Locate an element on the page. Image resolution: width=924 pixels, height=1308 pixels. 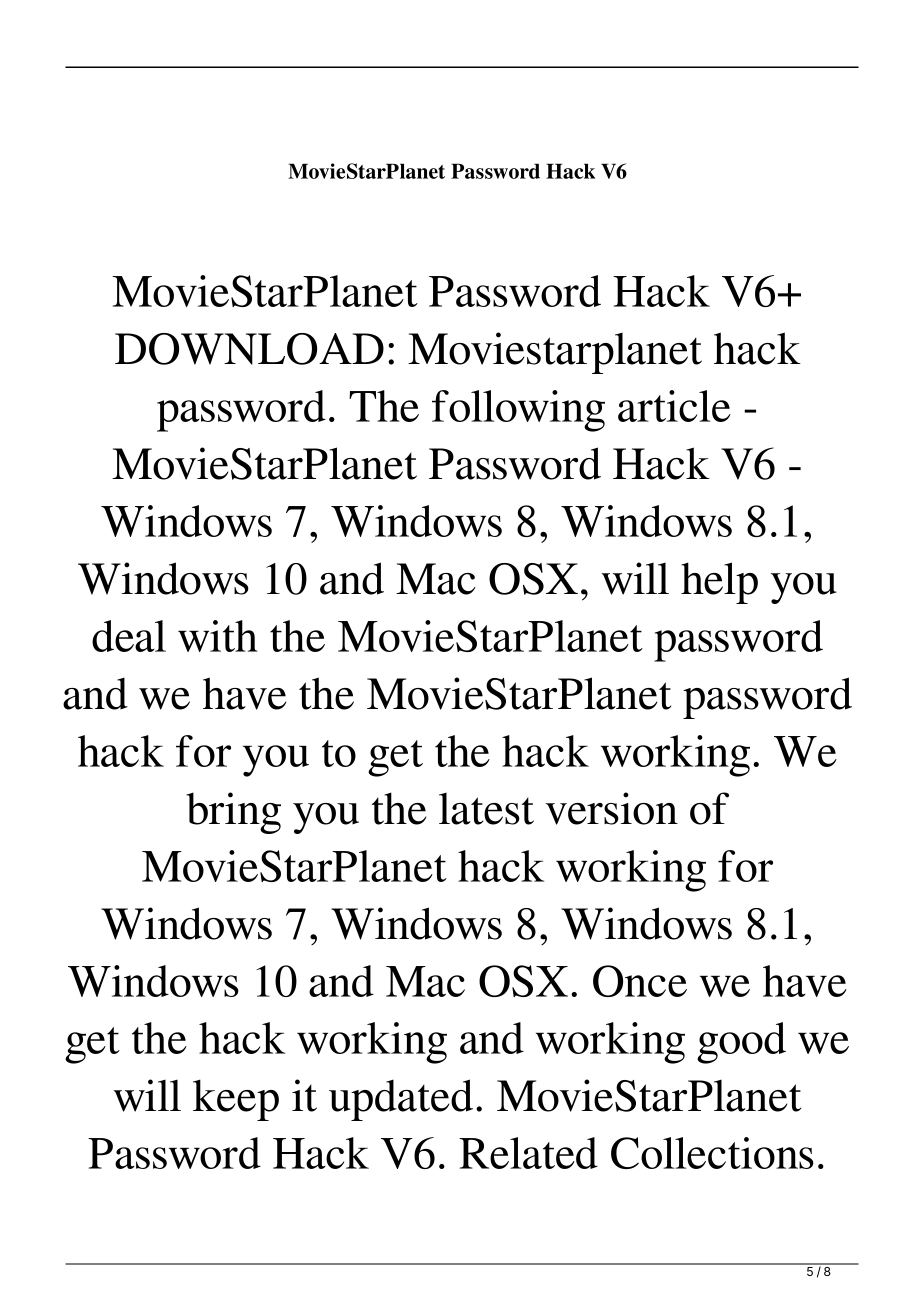
DOWNLOAD is located at coordinates (249, 349).
